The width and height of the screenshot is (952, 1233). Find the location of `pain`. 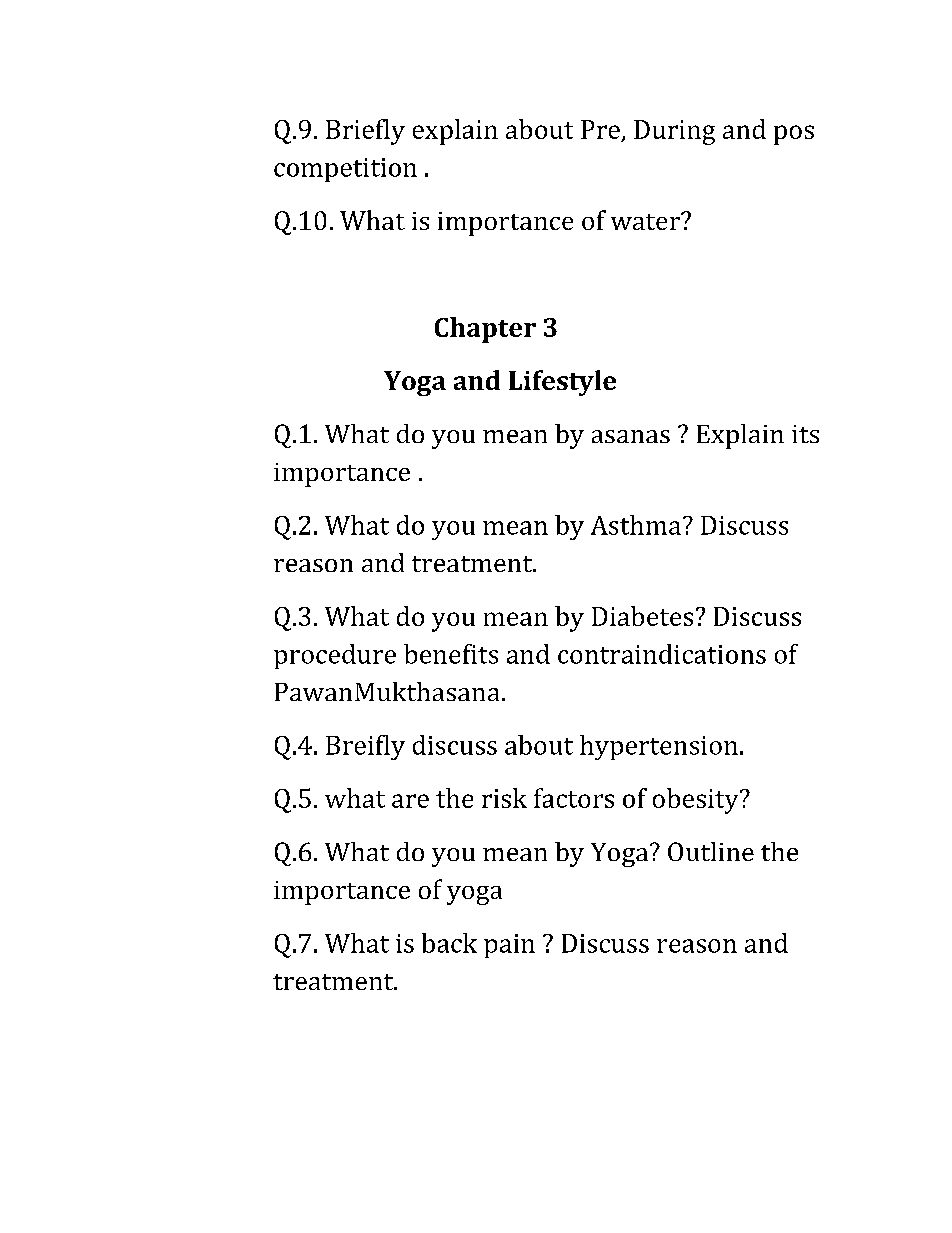

pain is located at coordinates (509, 946).
